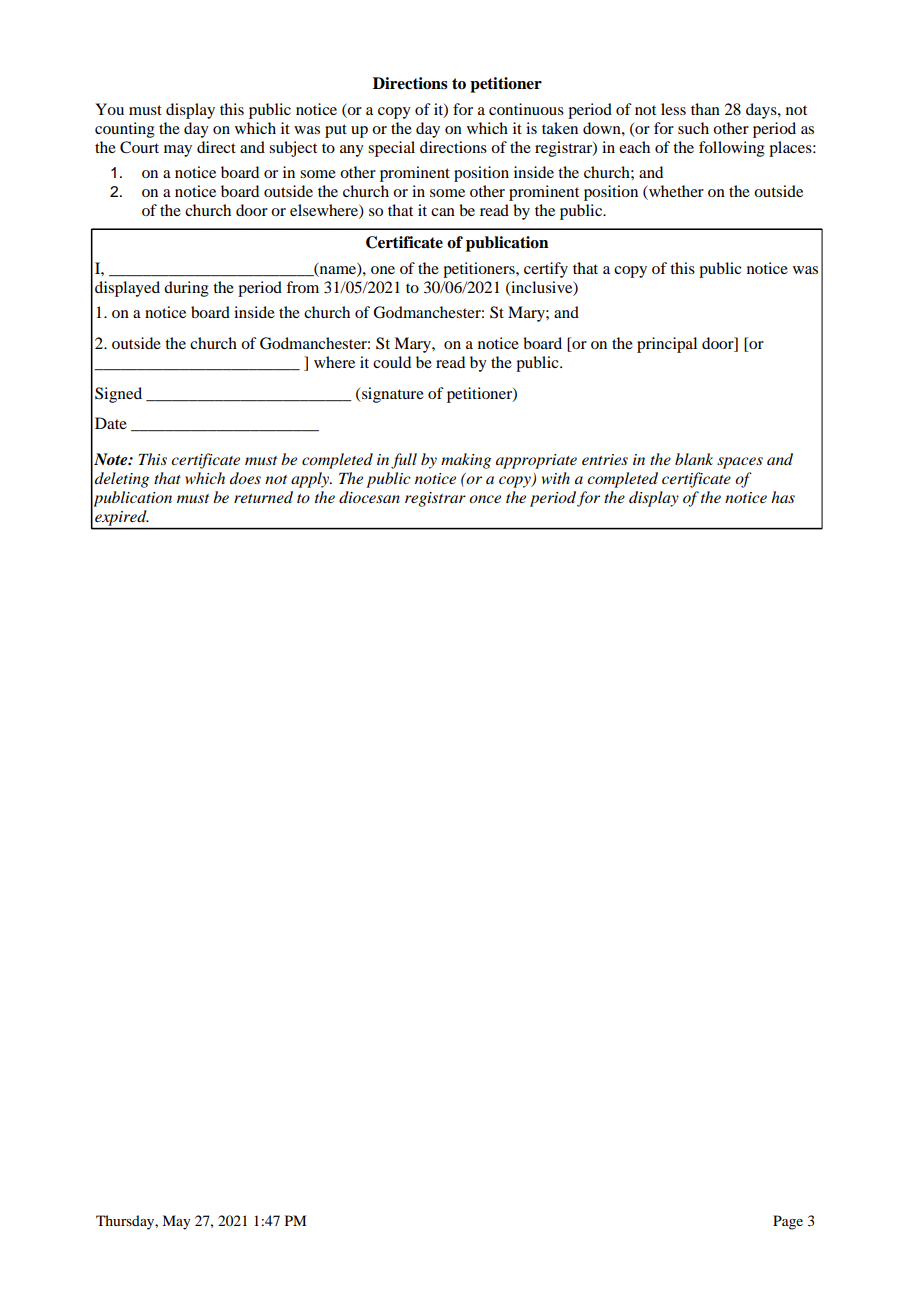 The width and height of the screenshot is (924, 1308). I want to click on Signed, so click(118, 395).
